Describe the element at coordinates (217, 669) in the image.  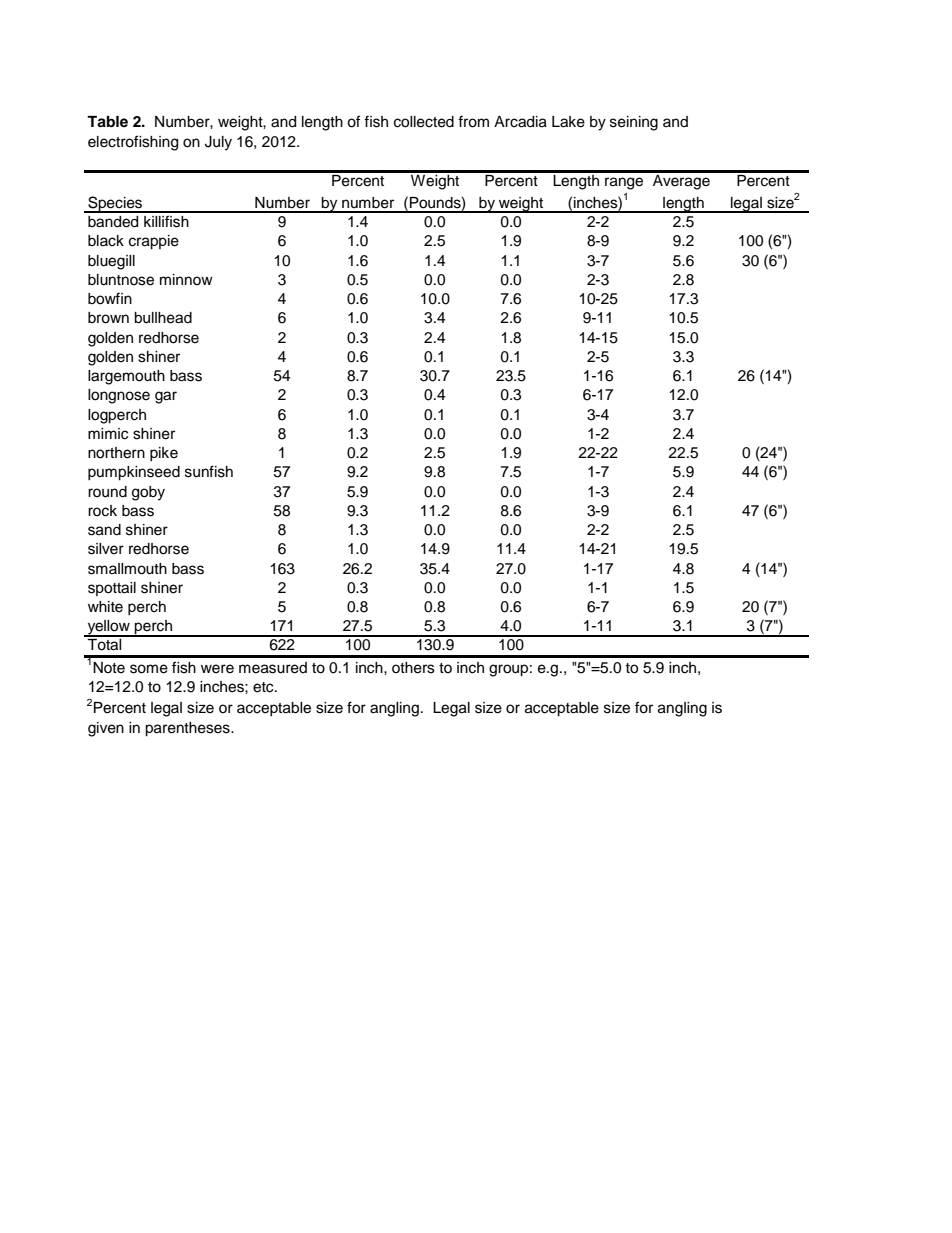
I see `were` at that location.
